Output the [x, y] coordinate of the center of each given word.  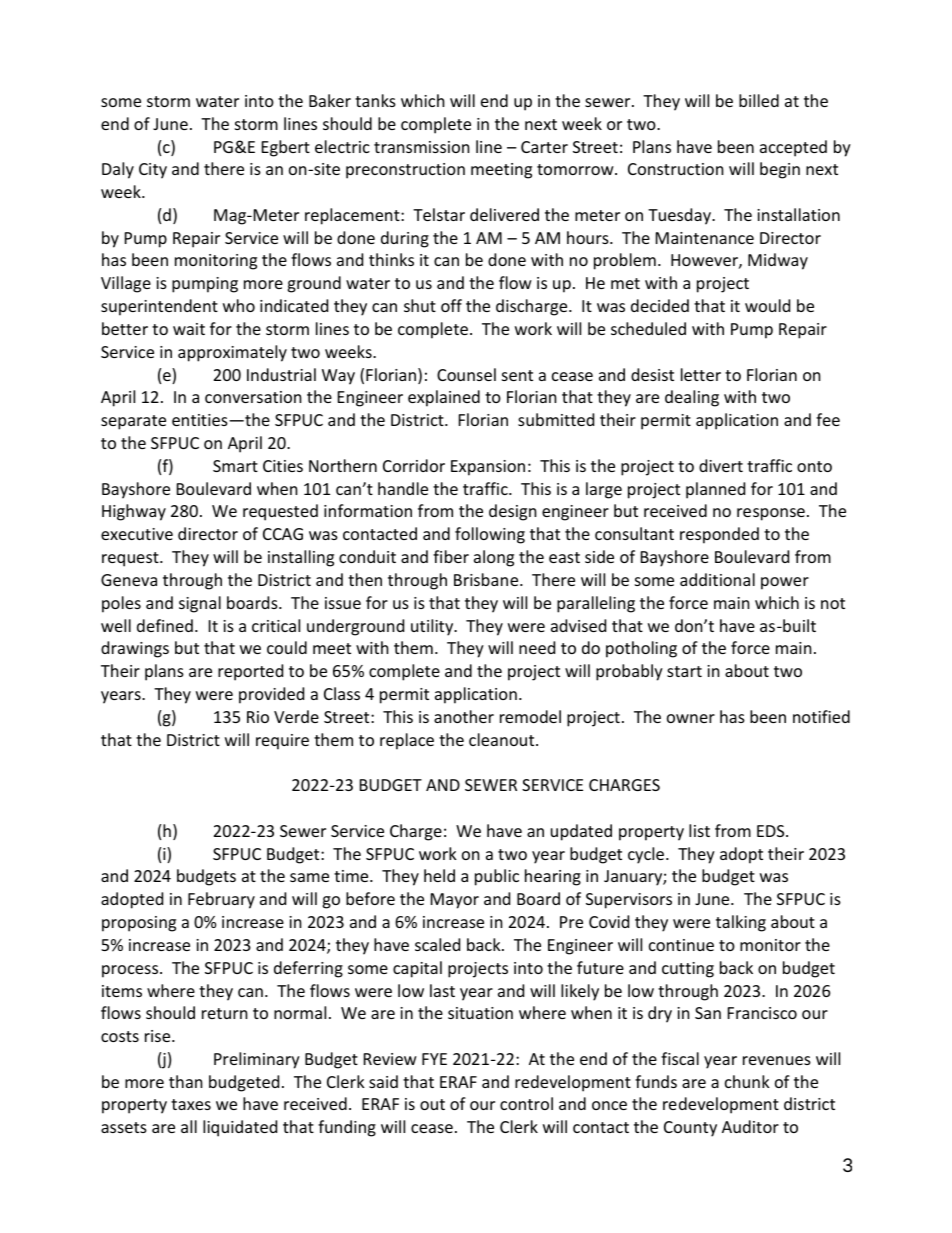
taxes [191, 1104]
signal [200, 604]
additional [717, 579]
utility [433, 627]
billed [759, 100]
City [153, 171]
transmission [422, 147]
